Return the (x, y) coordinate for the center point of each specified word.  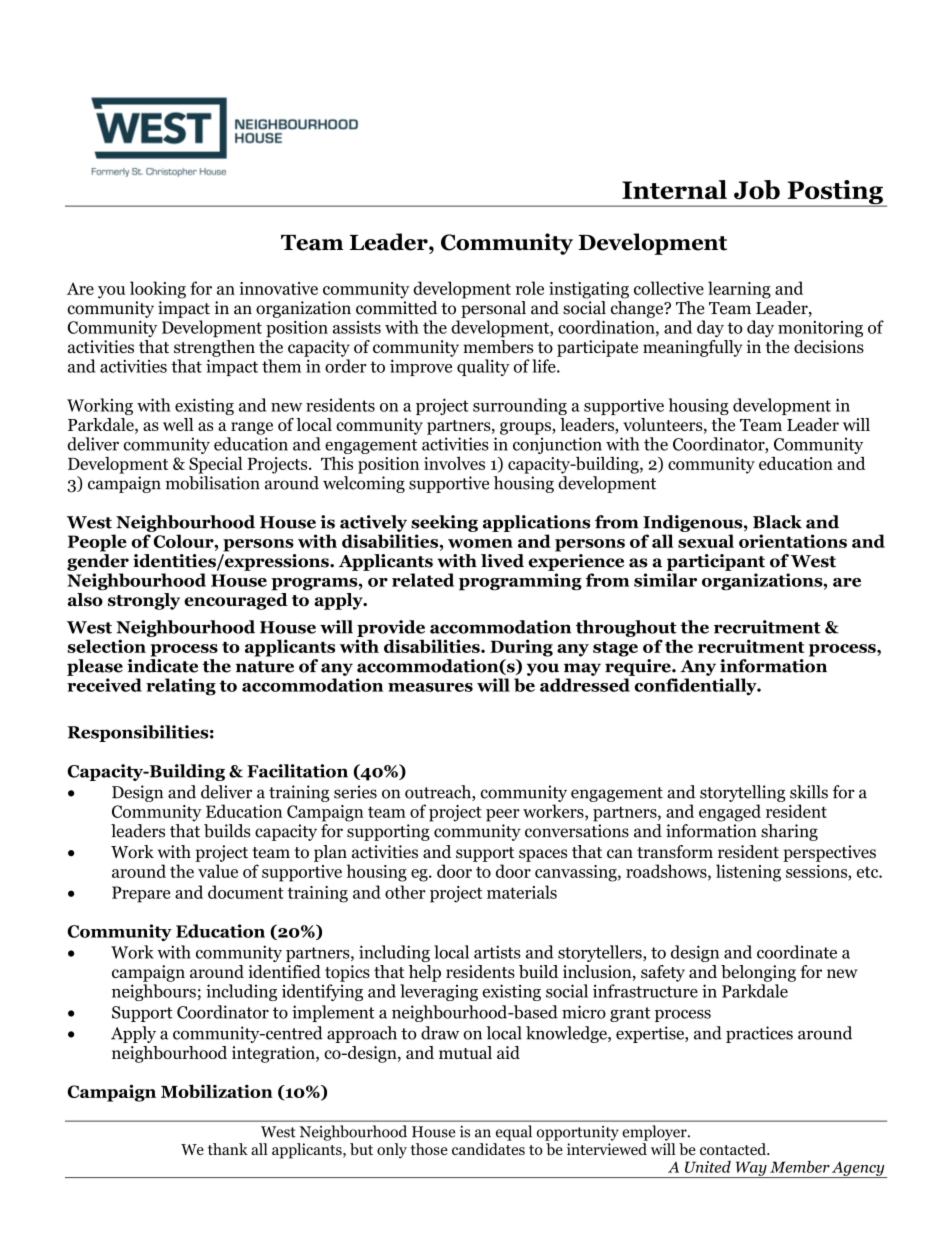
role (530, 288)
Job (757, 190)
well (178, 424)
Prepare (141, 894)
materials (522, 892)
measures (430, 687)
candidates (488, 1149)
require (639, 667)
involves (454, 463)
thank (228, 1149)
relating (181, 687)
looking (158, 290)
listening (748, 873)
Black (777, 522)
